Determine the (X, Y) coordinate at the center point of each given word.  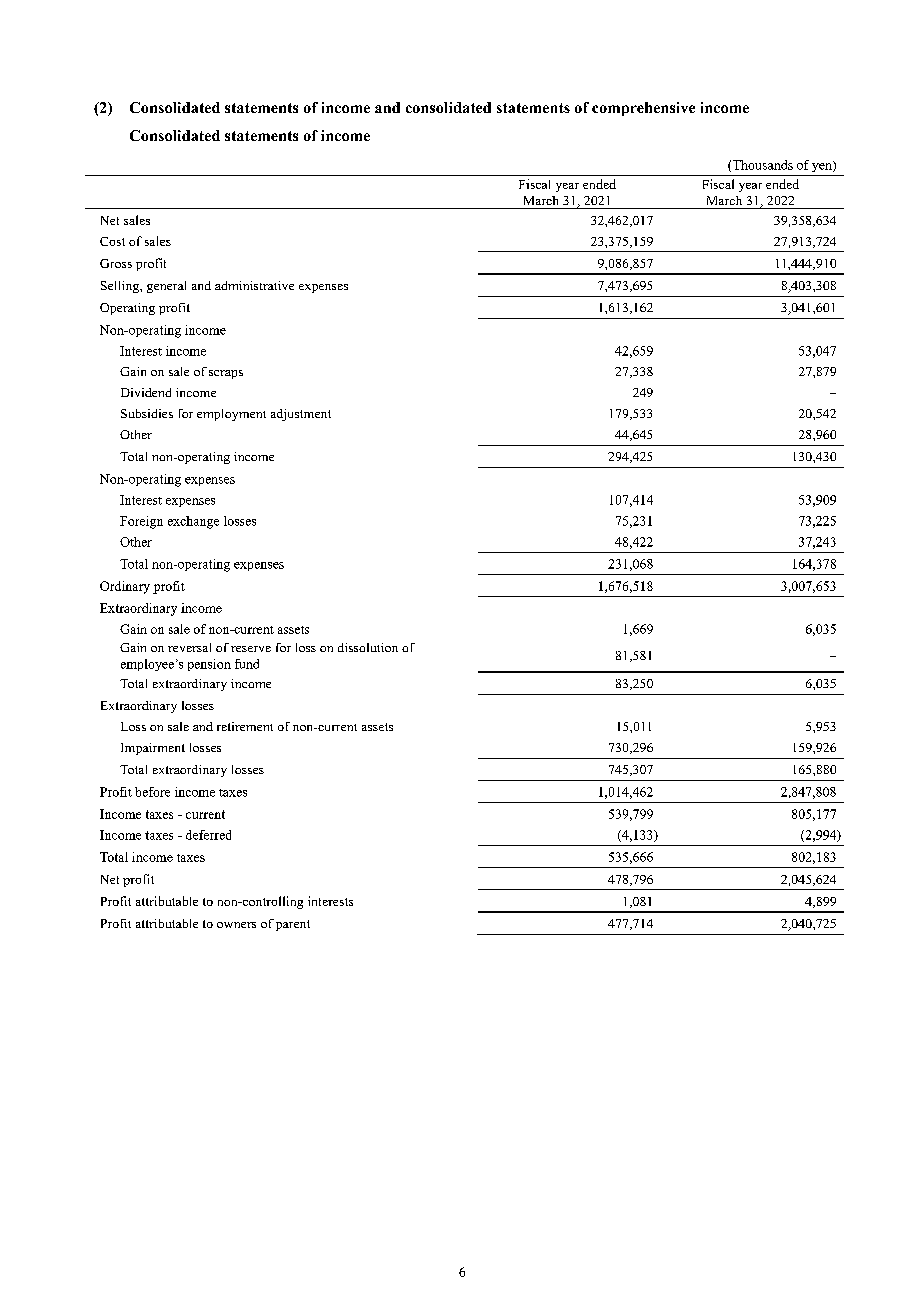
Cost (112, 241)
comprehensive (643, 109)
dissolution (368, 647)
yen (823, 166)
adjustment (301, 415)
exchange (193, 522)
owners (236, 925)
